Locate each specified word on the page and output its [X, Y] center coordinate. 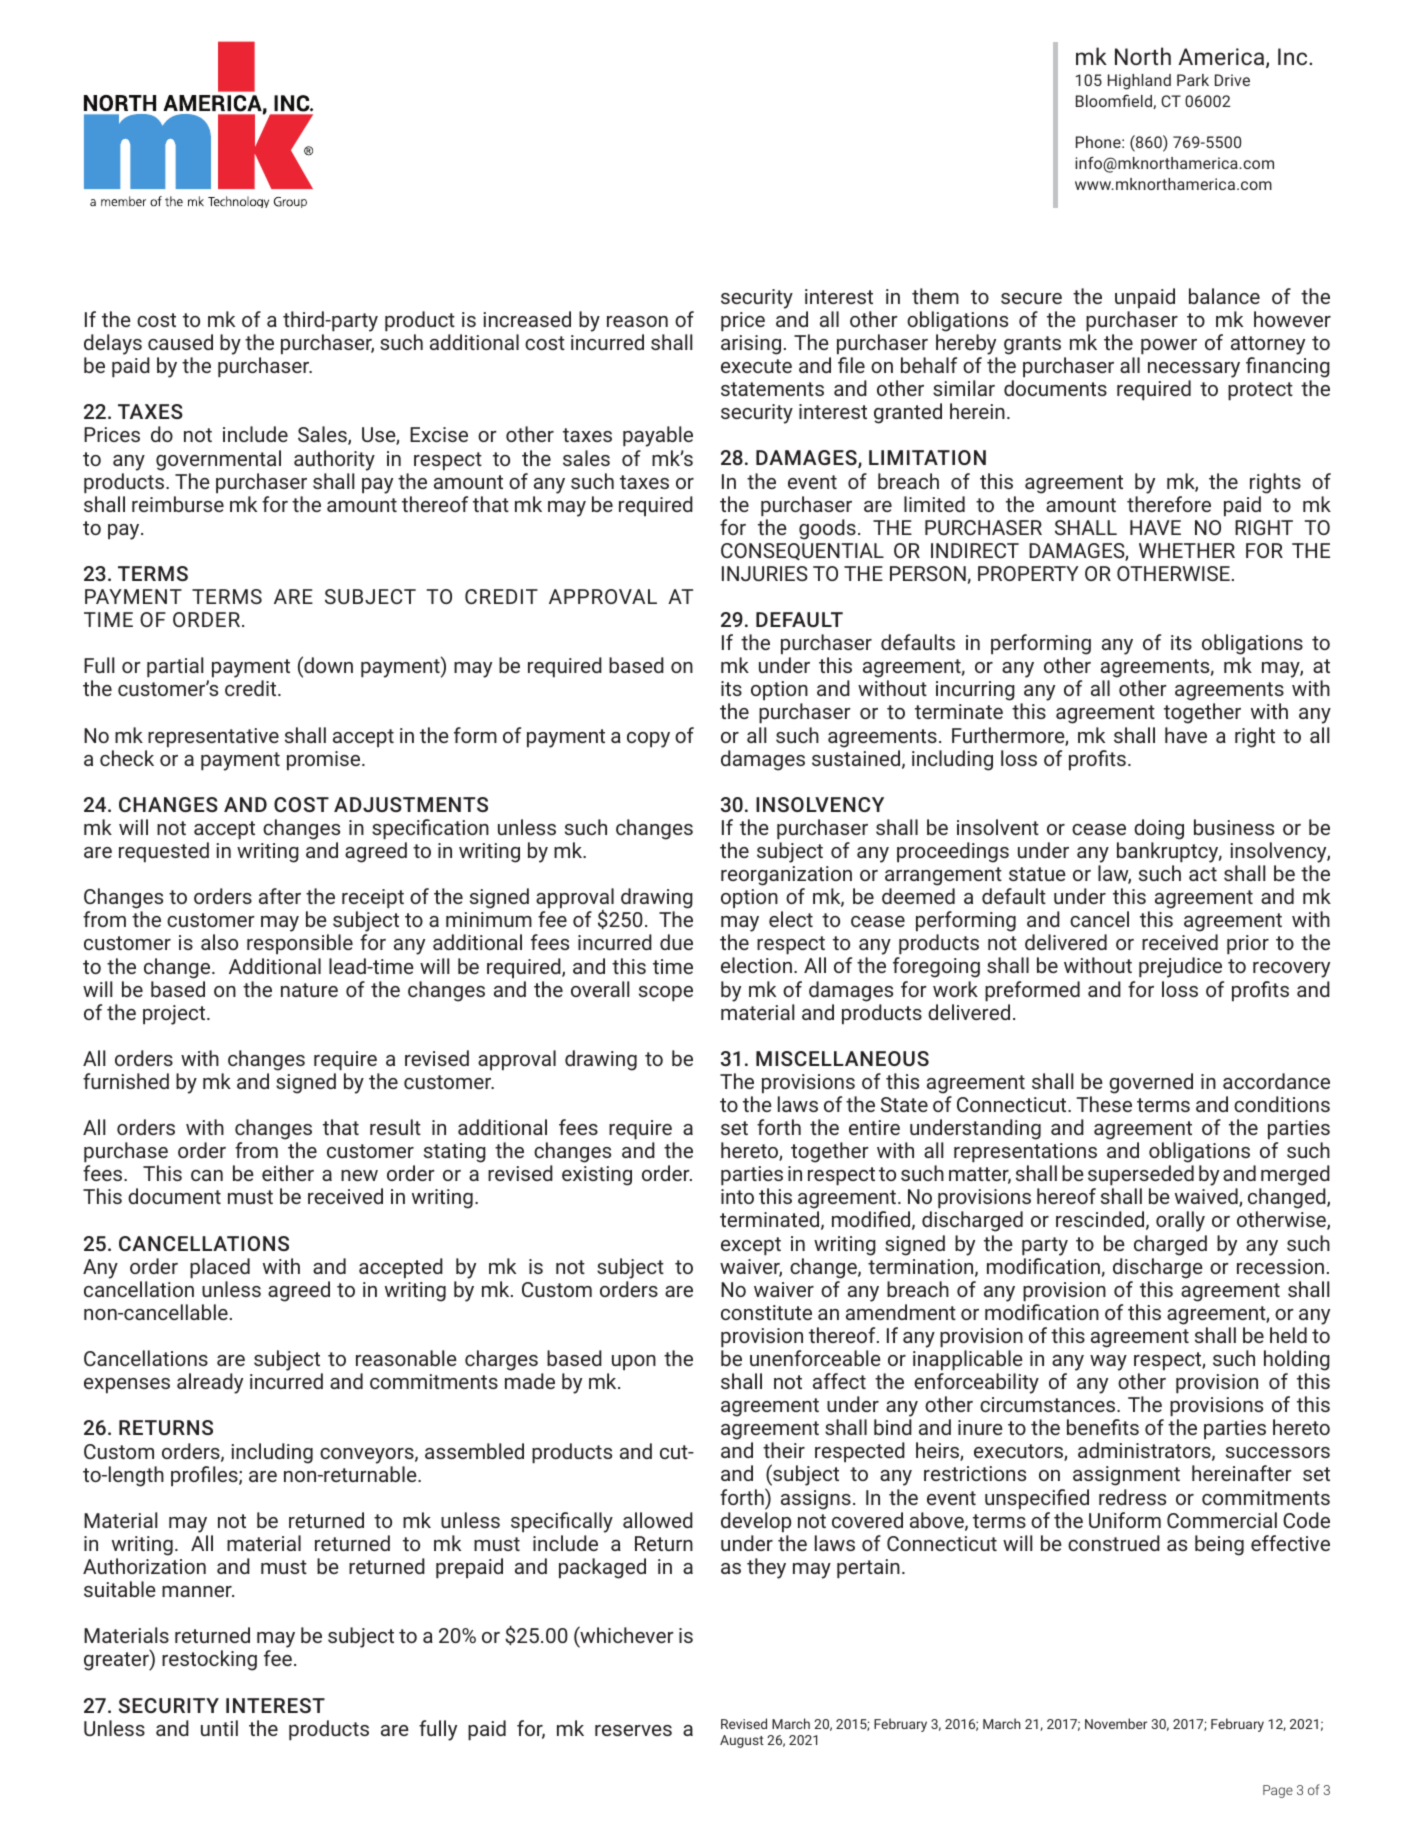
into [737, 1196]
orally [1180, 1221]
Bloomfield [1115, 101]
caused [180, 342]
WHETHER [1187, 550]
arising [751, 345]
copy [648, 740]
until [219, 1728]
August [742, 1741]
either [288, 1173]
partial [175, 667]
